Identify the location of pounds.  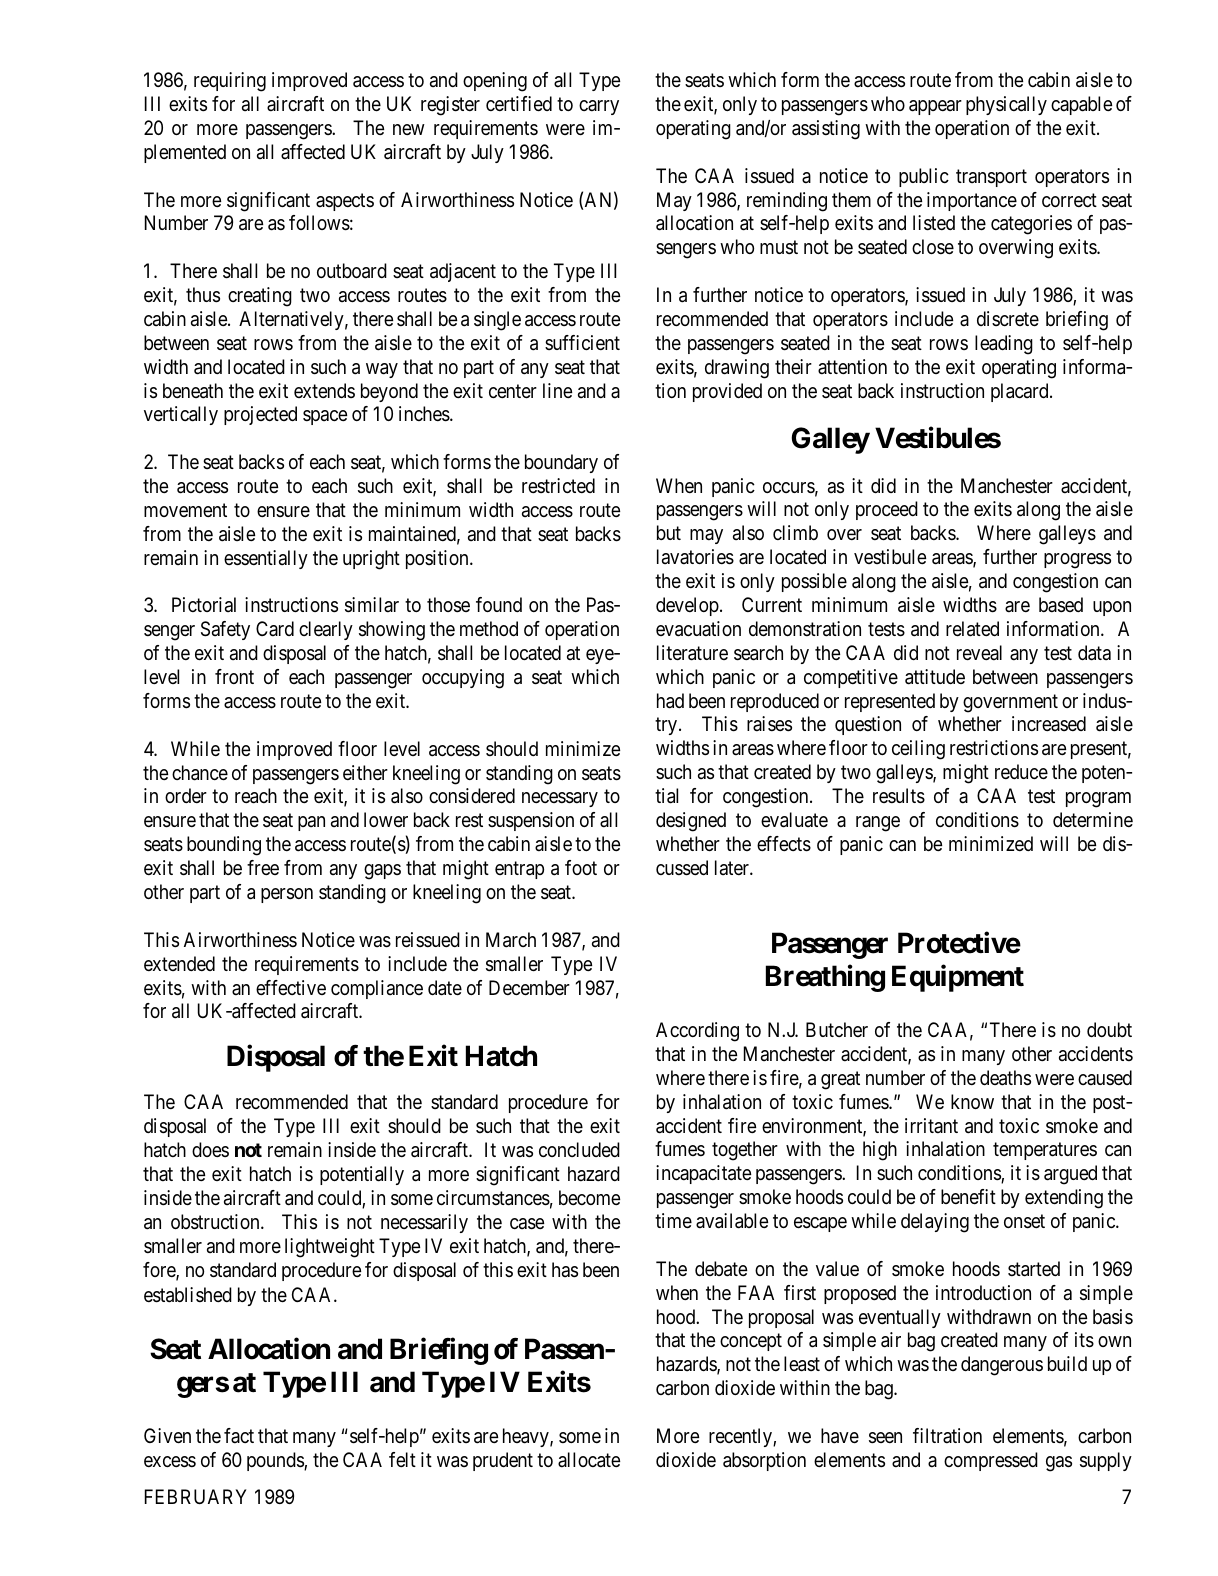
(276, 1461).
